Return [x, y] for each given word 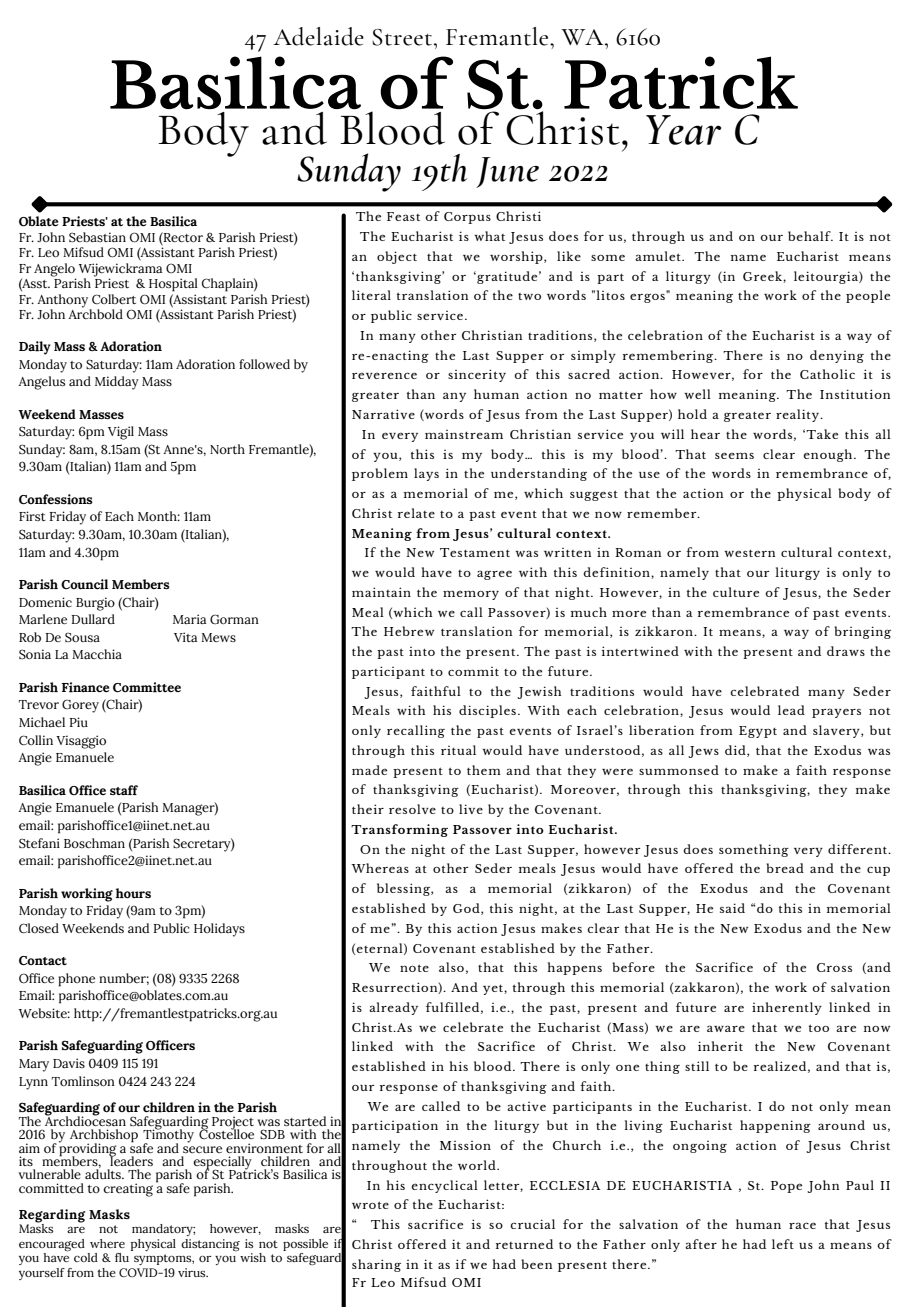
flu [122, 1257]
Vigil [121, 433]
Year [683, 130]
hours [133, 893]
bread [785, 868]
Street [403, 37]
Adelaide [318, 36]
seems [734, 455]
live [471, 809]
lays [426, 474]
